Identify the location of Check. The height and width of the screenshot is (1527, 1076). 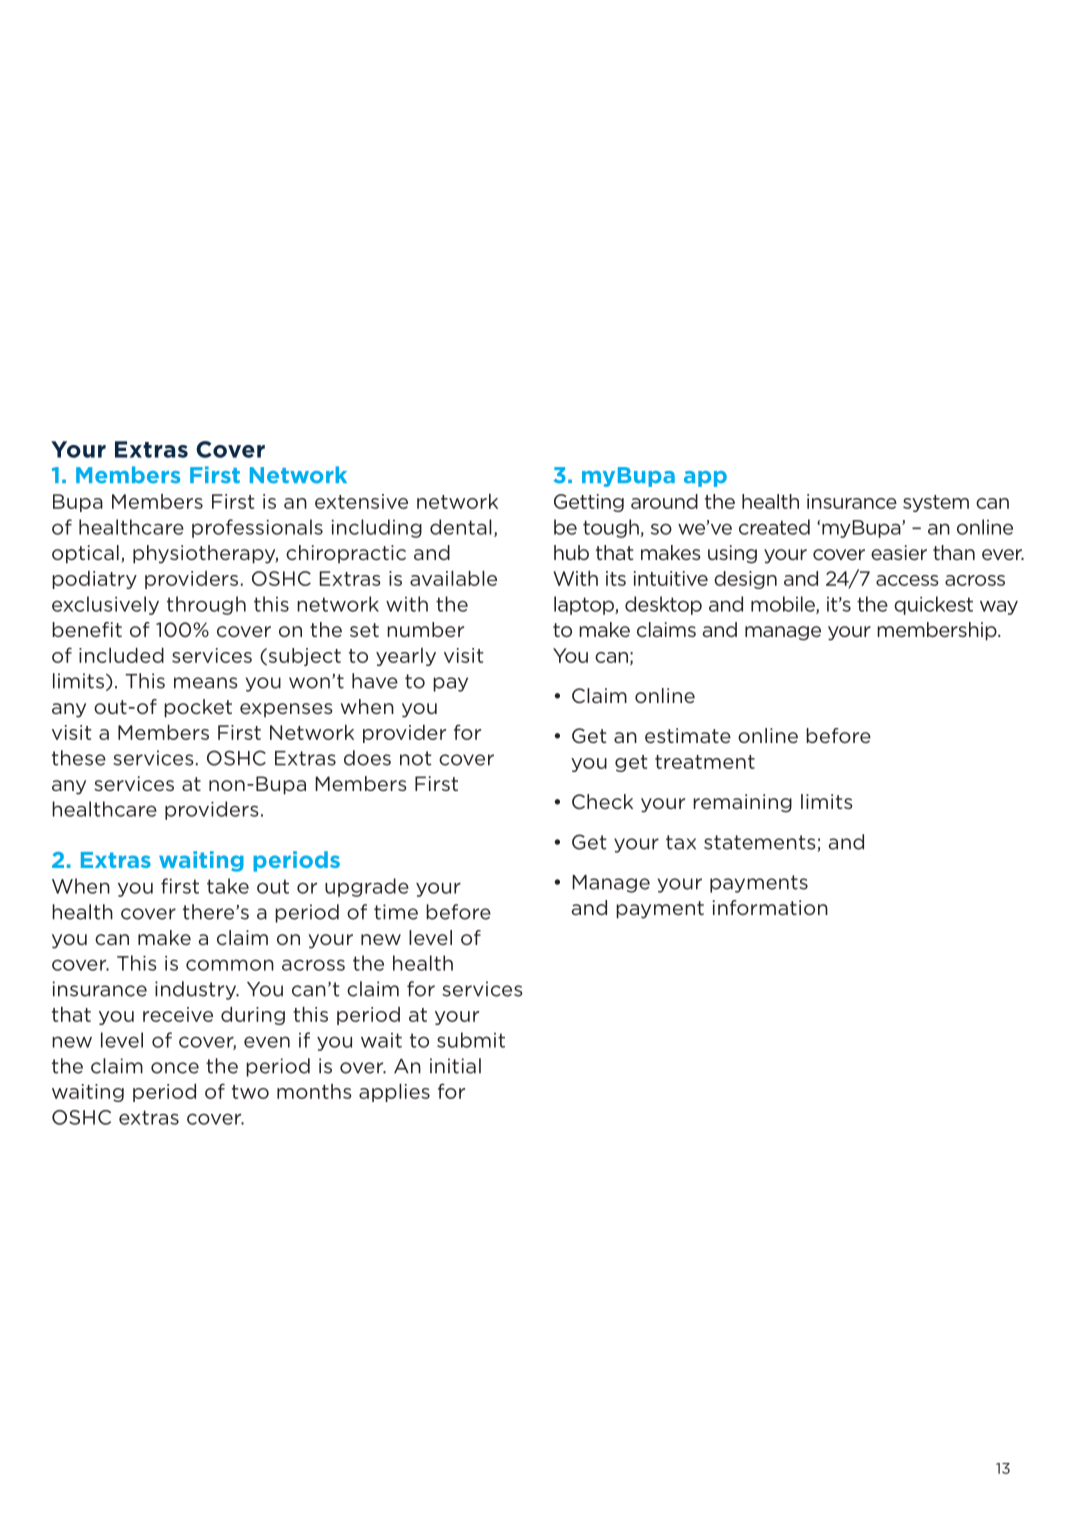
(602, 802).
